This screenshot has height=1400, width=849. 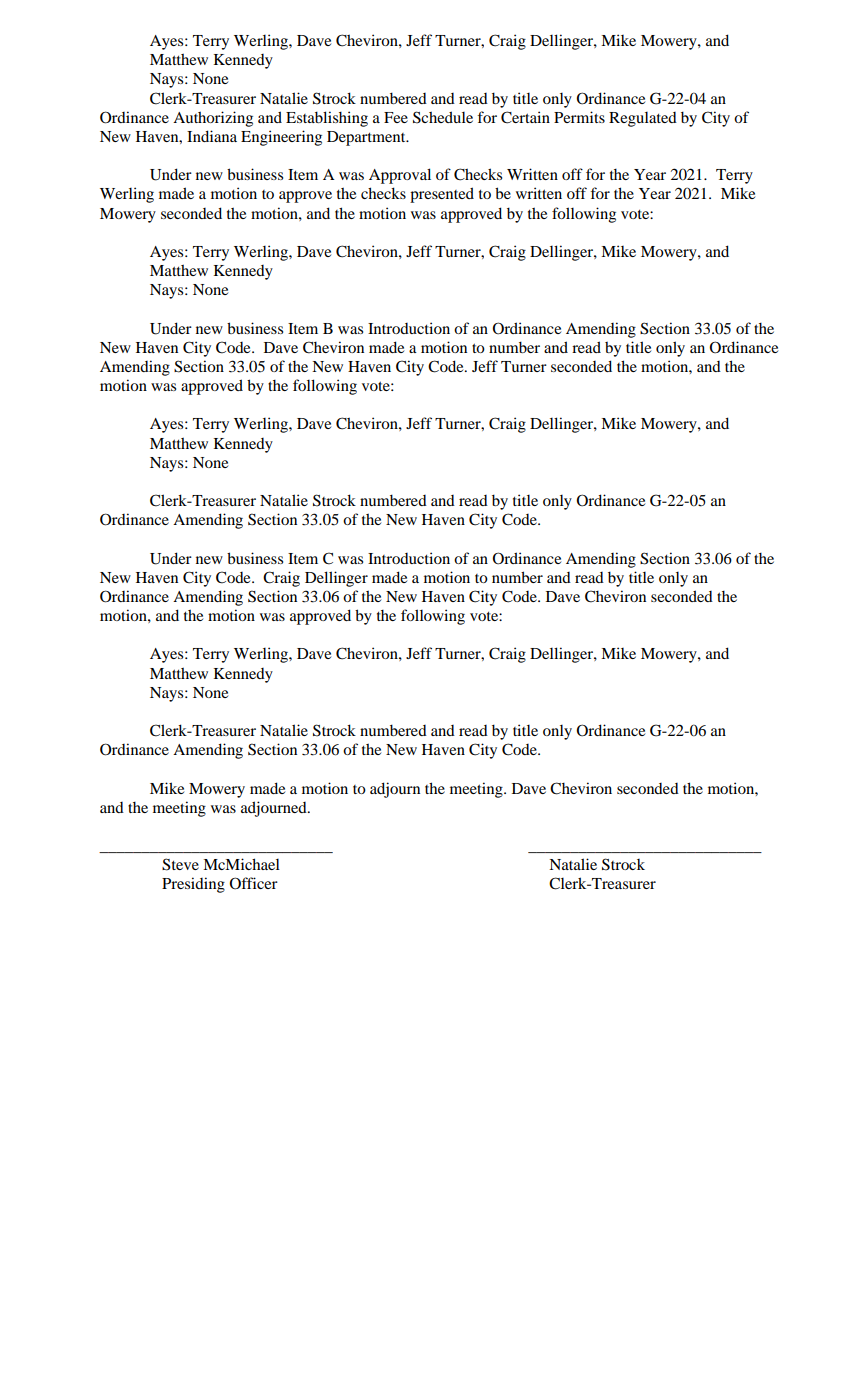 I want to click on presented, so click(x=442, y=195).
